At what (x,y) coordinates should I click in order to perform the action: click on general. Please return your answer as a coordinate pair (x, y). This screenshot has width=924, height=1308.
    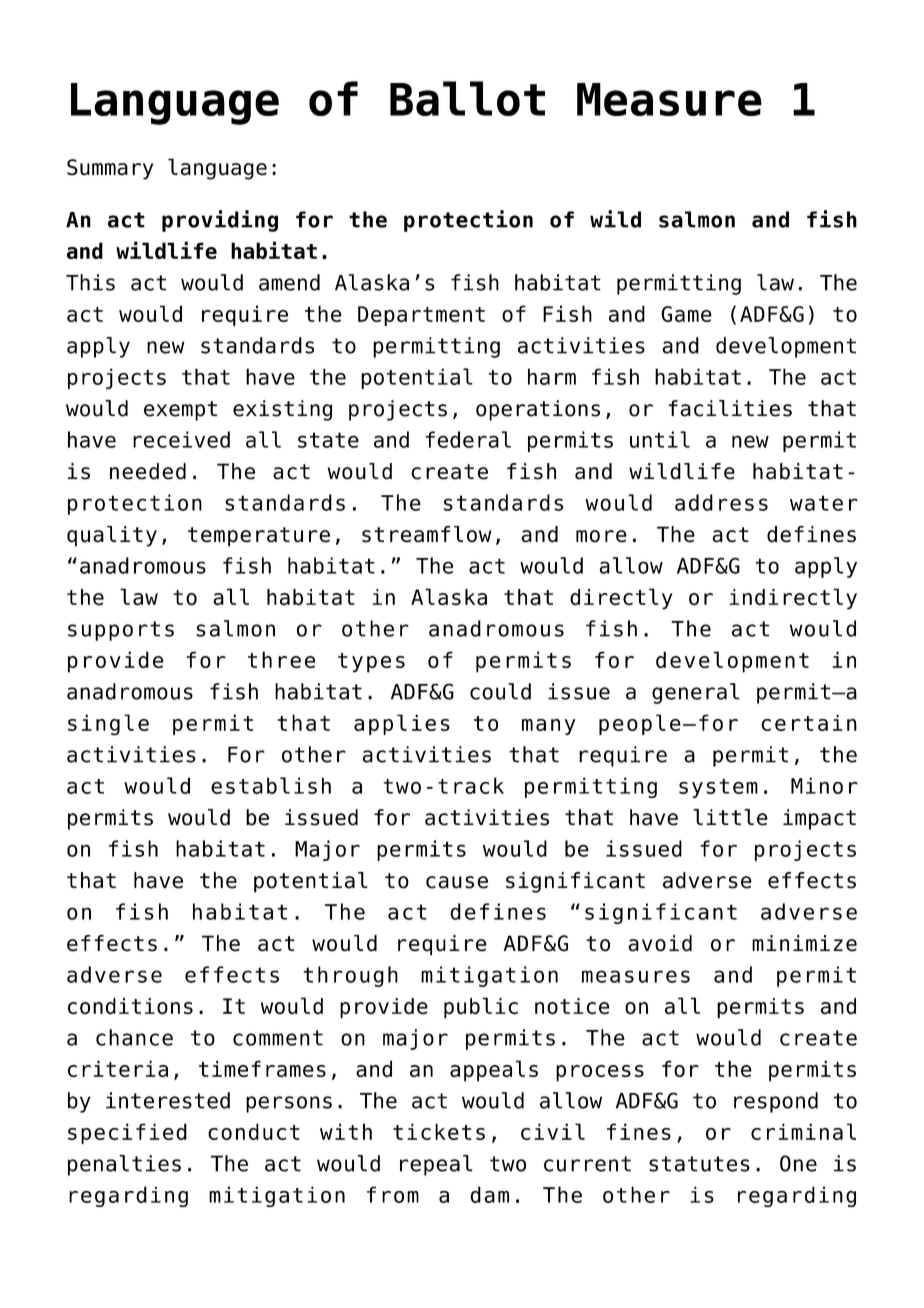
    Looking at the image, I should click on (696, 693).
